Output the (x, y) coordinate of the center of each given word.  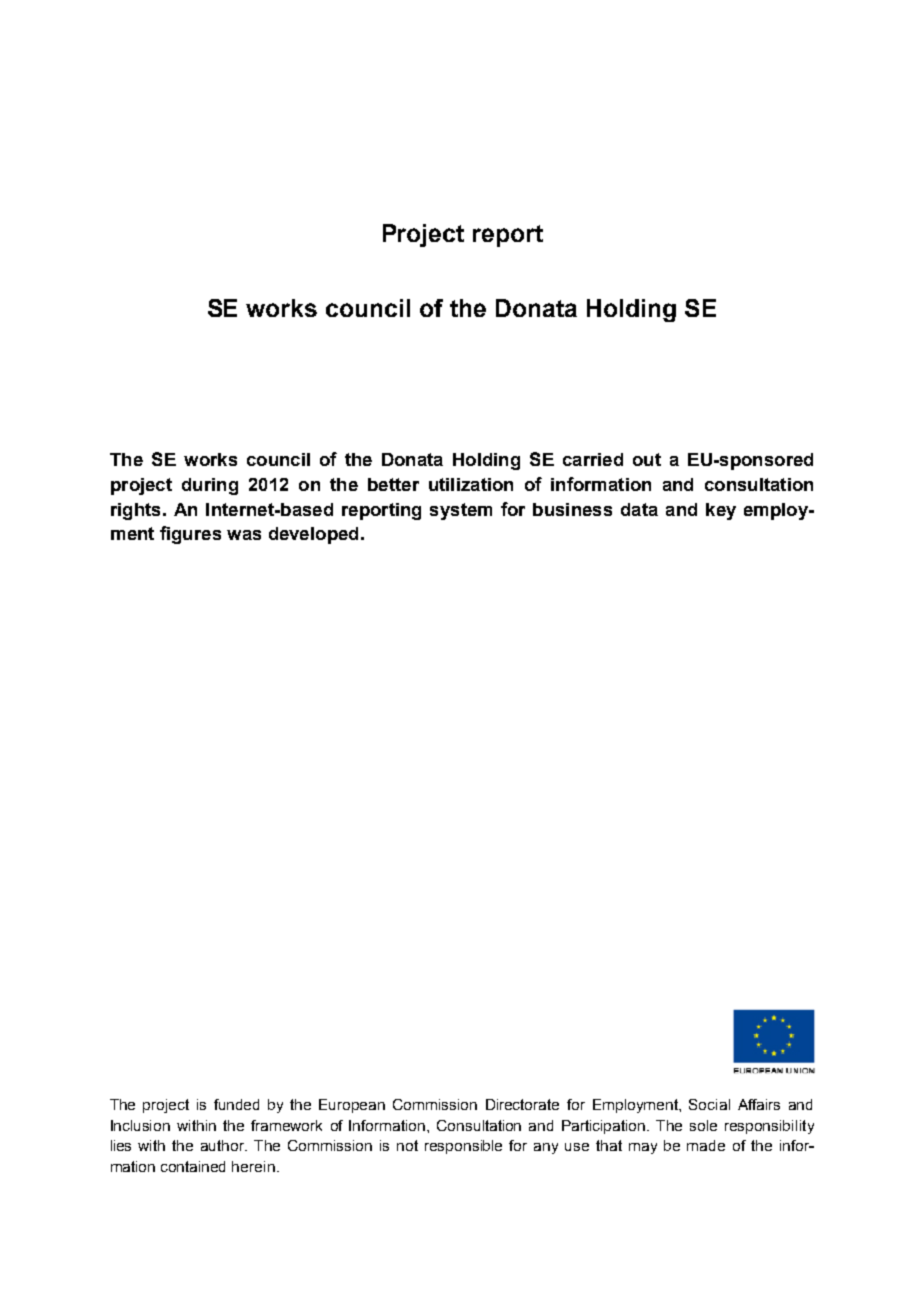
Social (709, 1104)
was (244, 535)
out (647, 459)
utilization (471, 484)
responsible (463, 1147)
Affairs (759, 1104)
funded (236, 1104)
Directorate (522, 1104)
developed (313, 535)
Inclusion (140, 1125)
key (721, 511)
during (210, 486)
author (224, 1145)
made (706, 1145)
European (352, 1106)
